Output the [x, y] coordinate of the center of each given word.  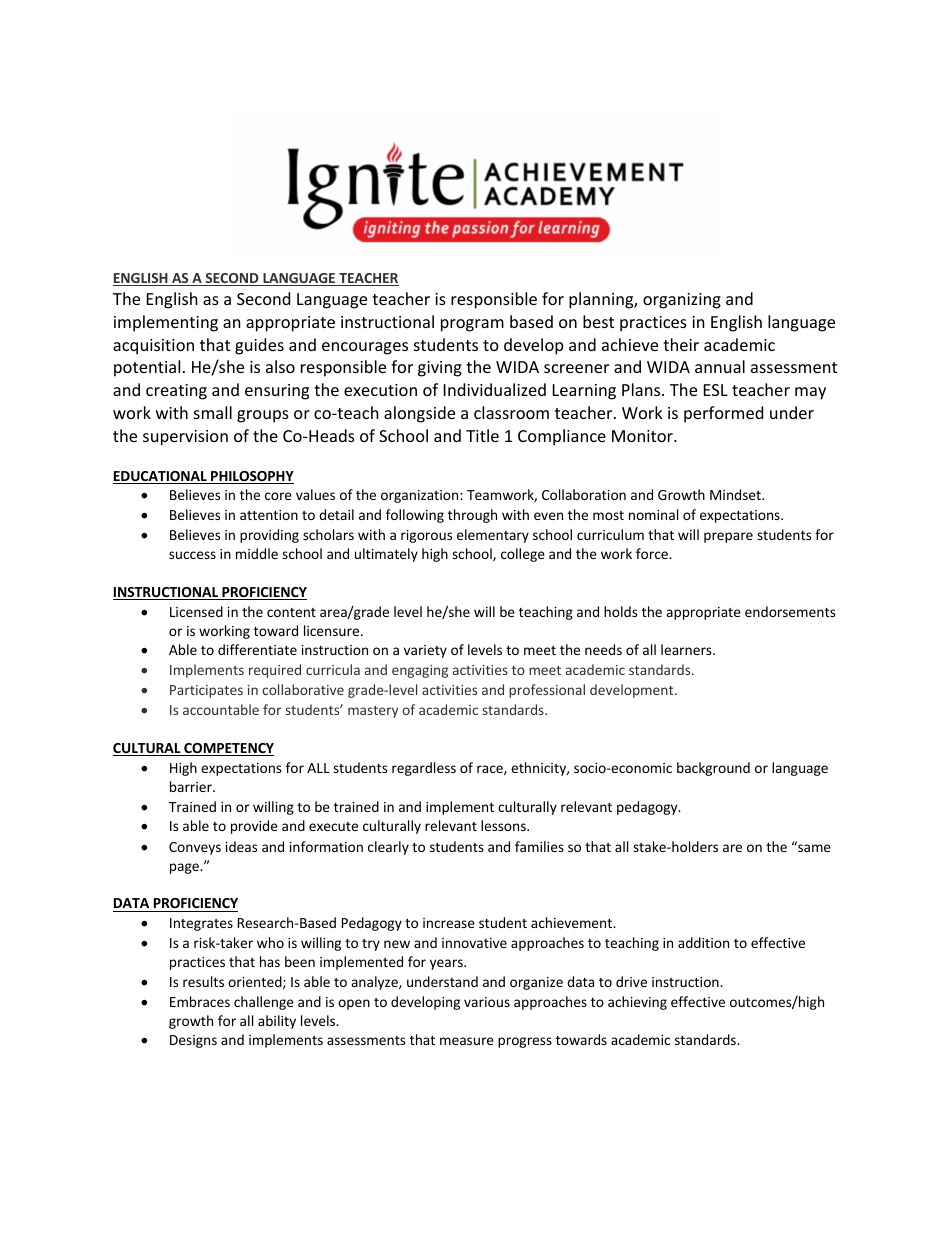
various [487, 1002]
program [472, 325]
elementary [493, 536]
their [681, 344]
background [713, 769]
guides [259, 346]
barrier [192, 786]
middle [257, 553]
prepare [728, 537]
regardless [424, 769]
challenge [264, 1003]
